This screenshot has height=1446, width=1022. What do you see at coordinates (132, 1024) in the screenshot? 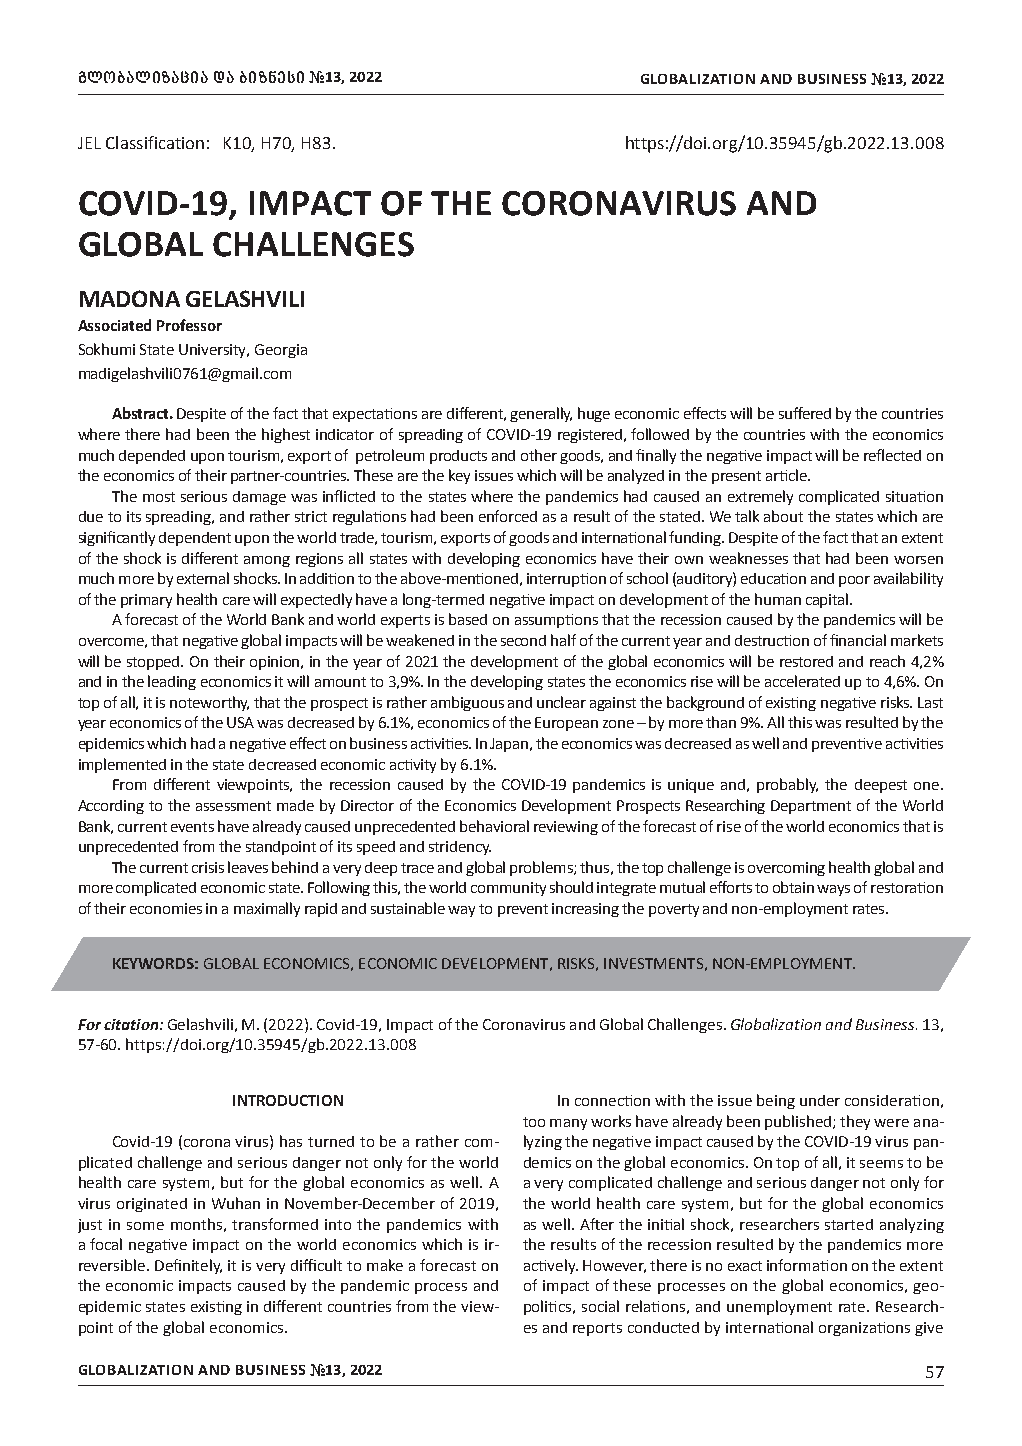
I see `citation` at bounding box center [132, 1024].
